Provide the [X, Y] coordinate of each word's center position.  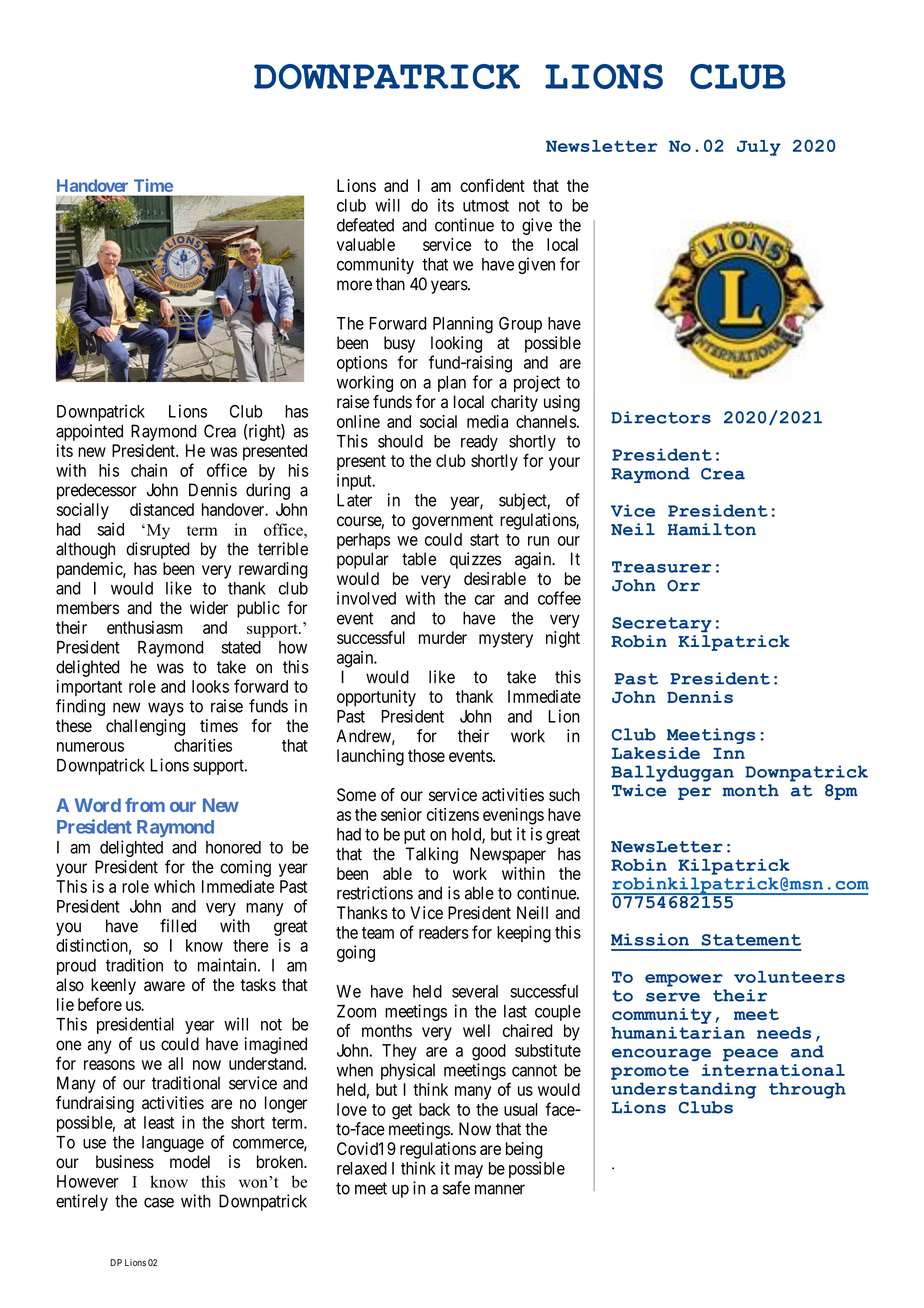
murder [443, 637]
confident [492, 185]
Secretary [662, 625]
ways [166, 709]
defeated [365, 225]
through [807, 1090]
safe [456, 1188]
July [759, 148]
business [125, 1162]
